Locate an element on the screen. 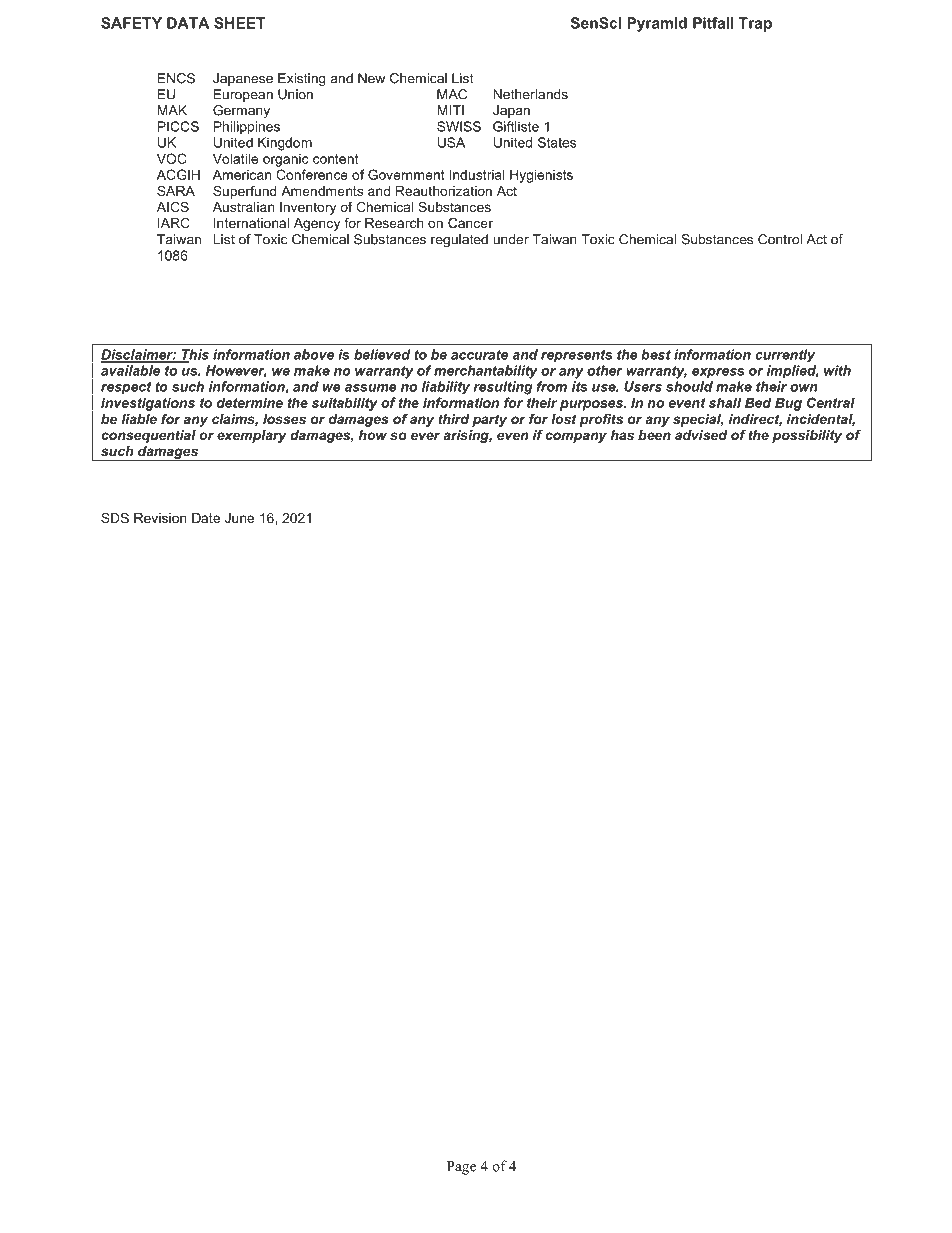  Date is located at coordinates (206, 518).
